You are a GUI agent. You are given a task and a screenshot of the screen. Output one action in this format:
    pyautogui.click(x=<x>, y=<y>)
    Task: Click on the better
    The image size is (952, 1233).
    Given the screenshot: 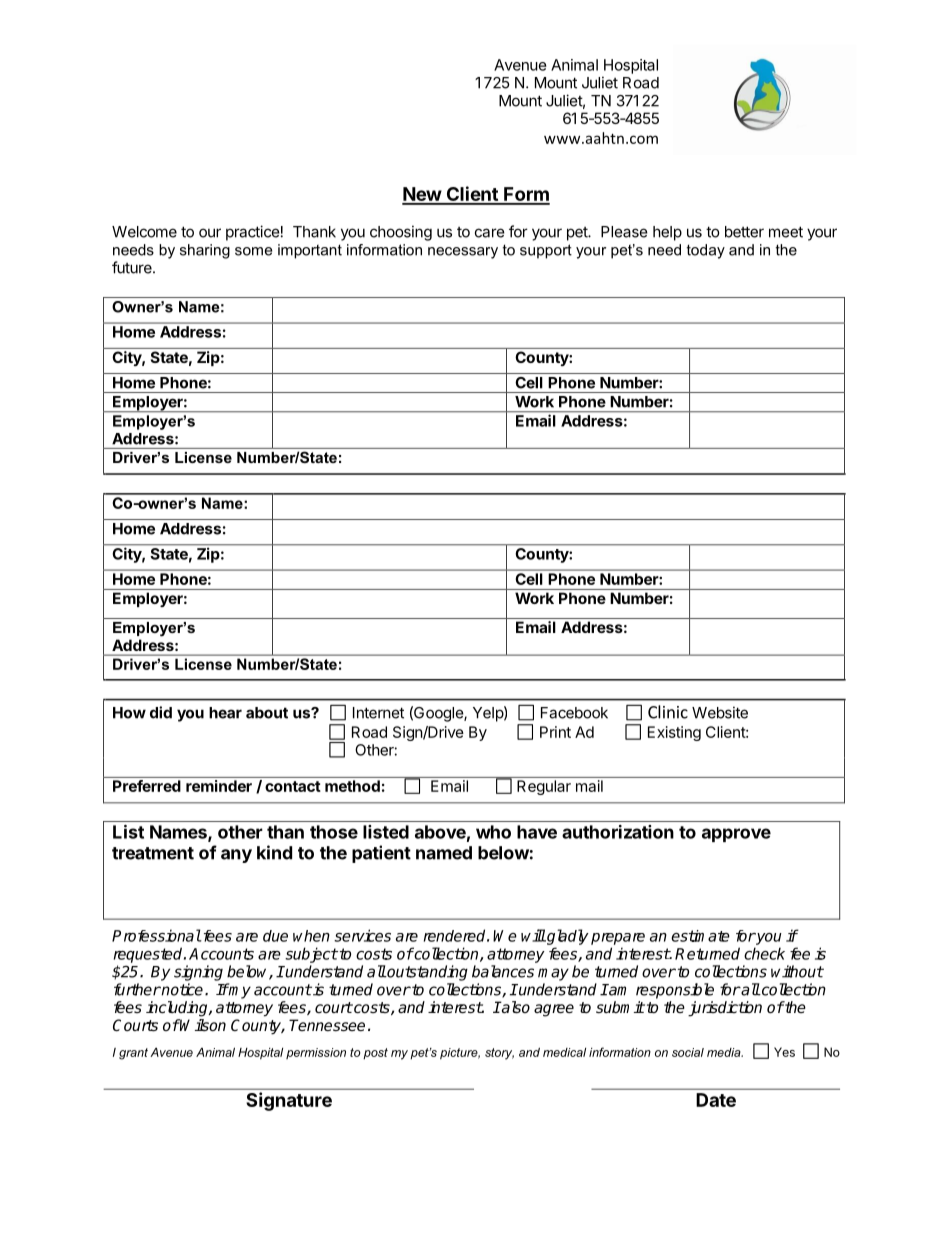 What is the action you would take?
    pyautogui.click(x=744, y=232)
